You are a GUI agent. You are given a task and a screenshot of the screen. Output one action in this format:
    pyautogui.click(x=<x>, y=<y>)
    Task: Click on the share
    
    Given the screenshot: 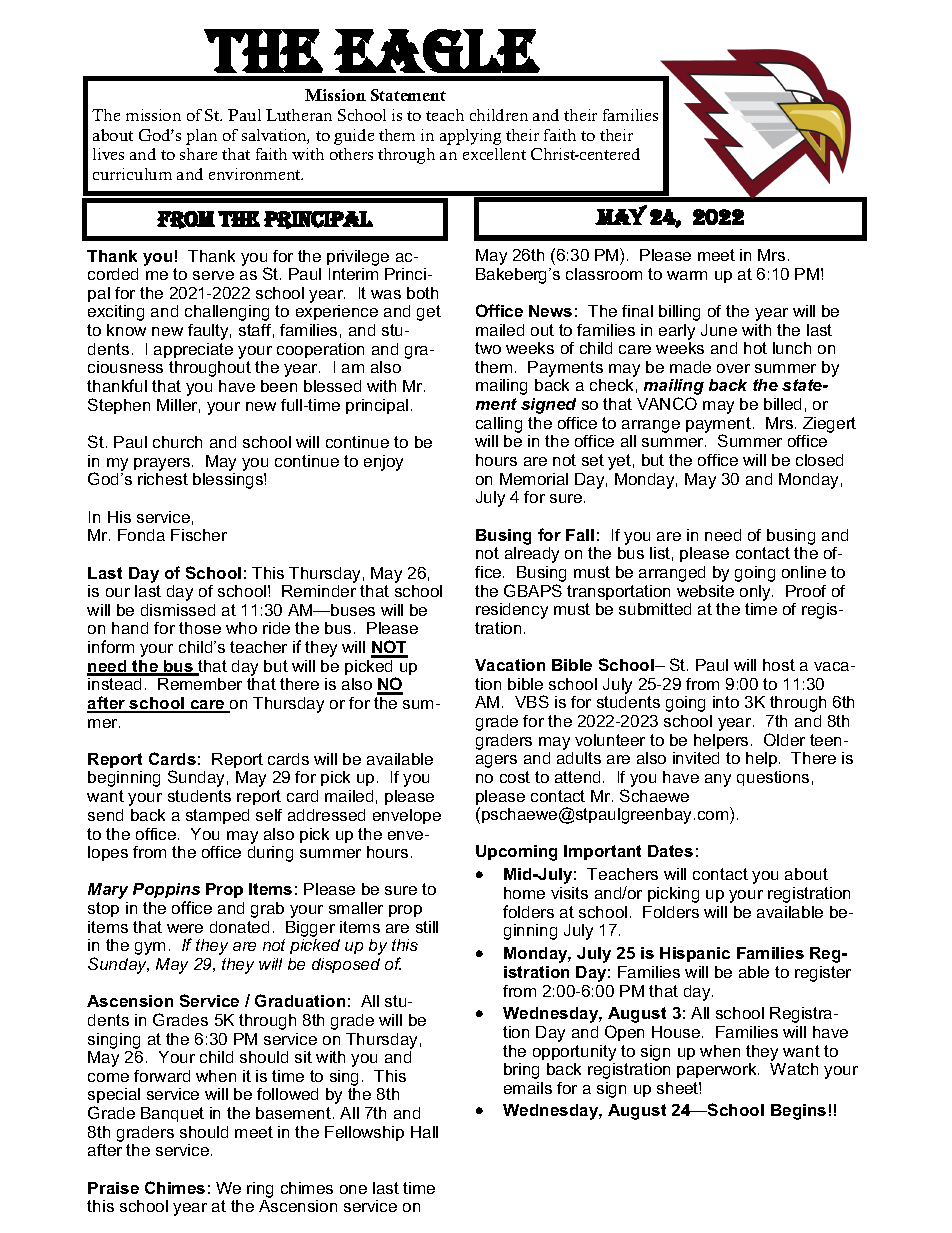 What is the action you would take?
    pyautogui.click(x=198, y=154)
